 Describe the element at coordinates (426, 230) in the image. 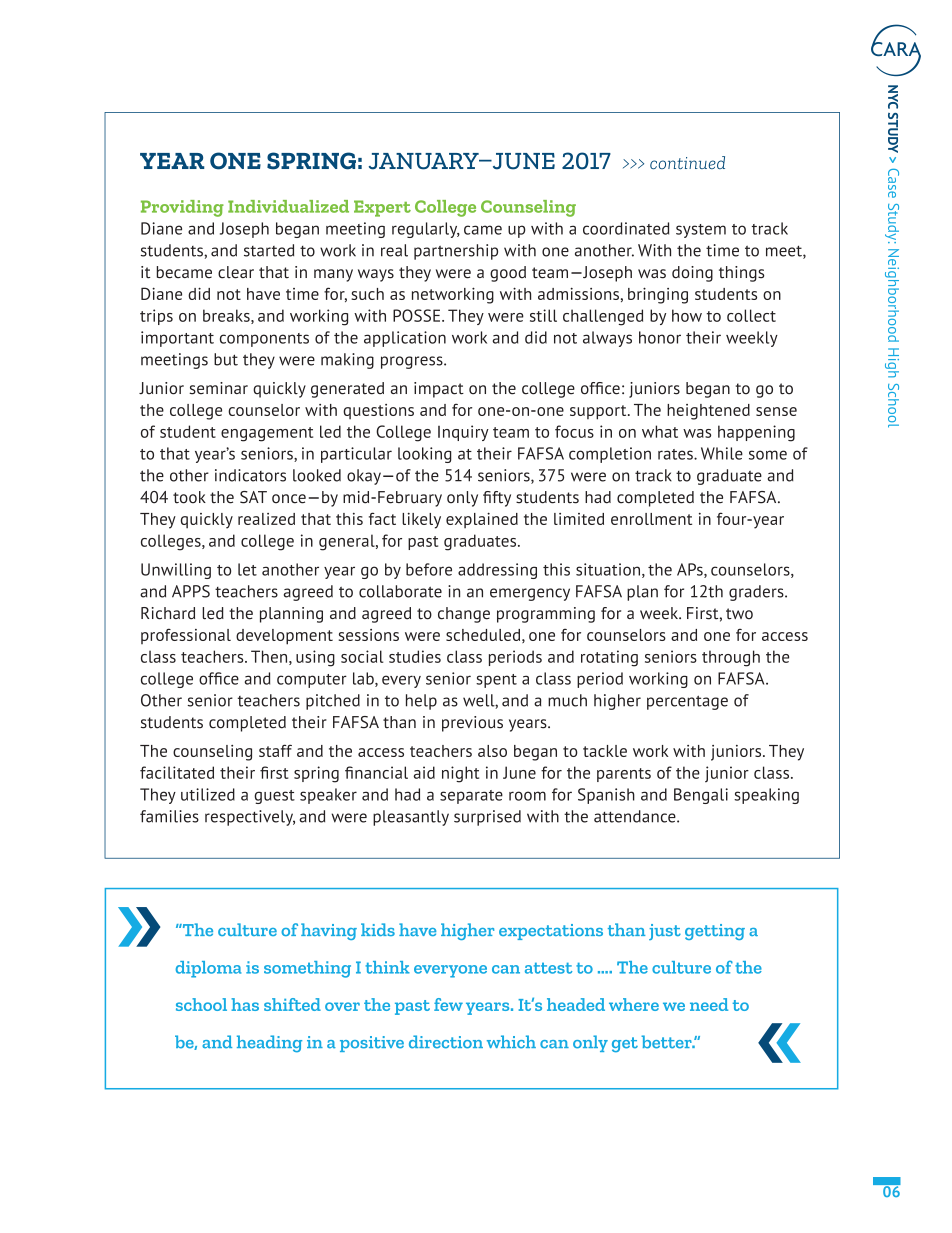

I see `regularly` at that location.
